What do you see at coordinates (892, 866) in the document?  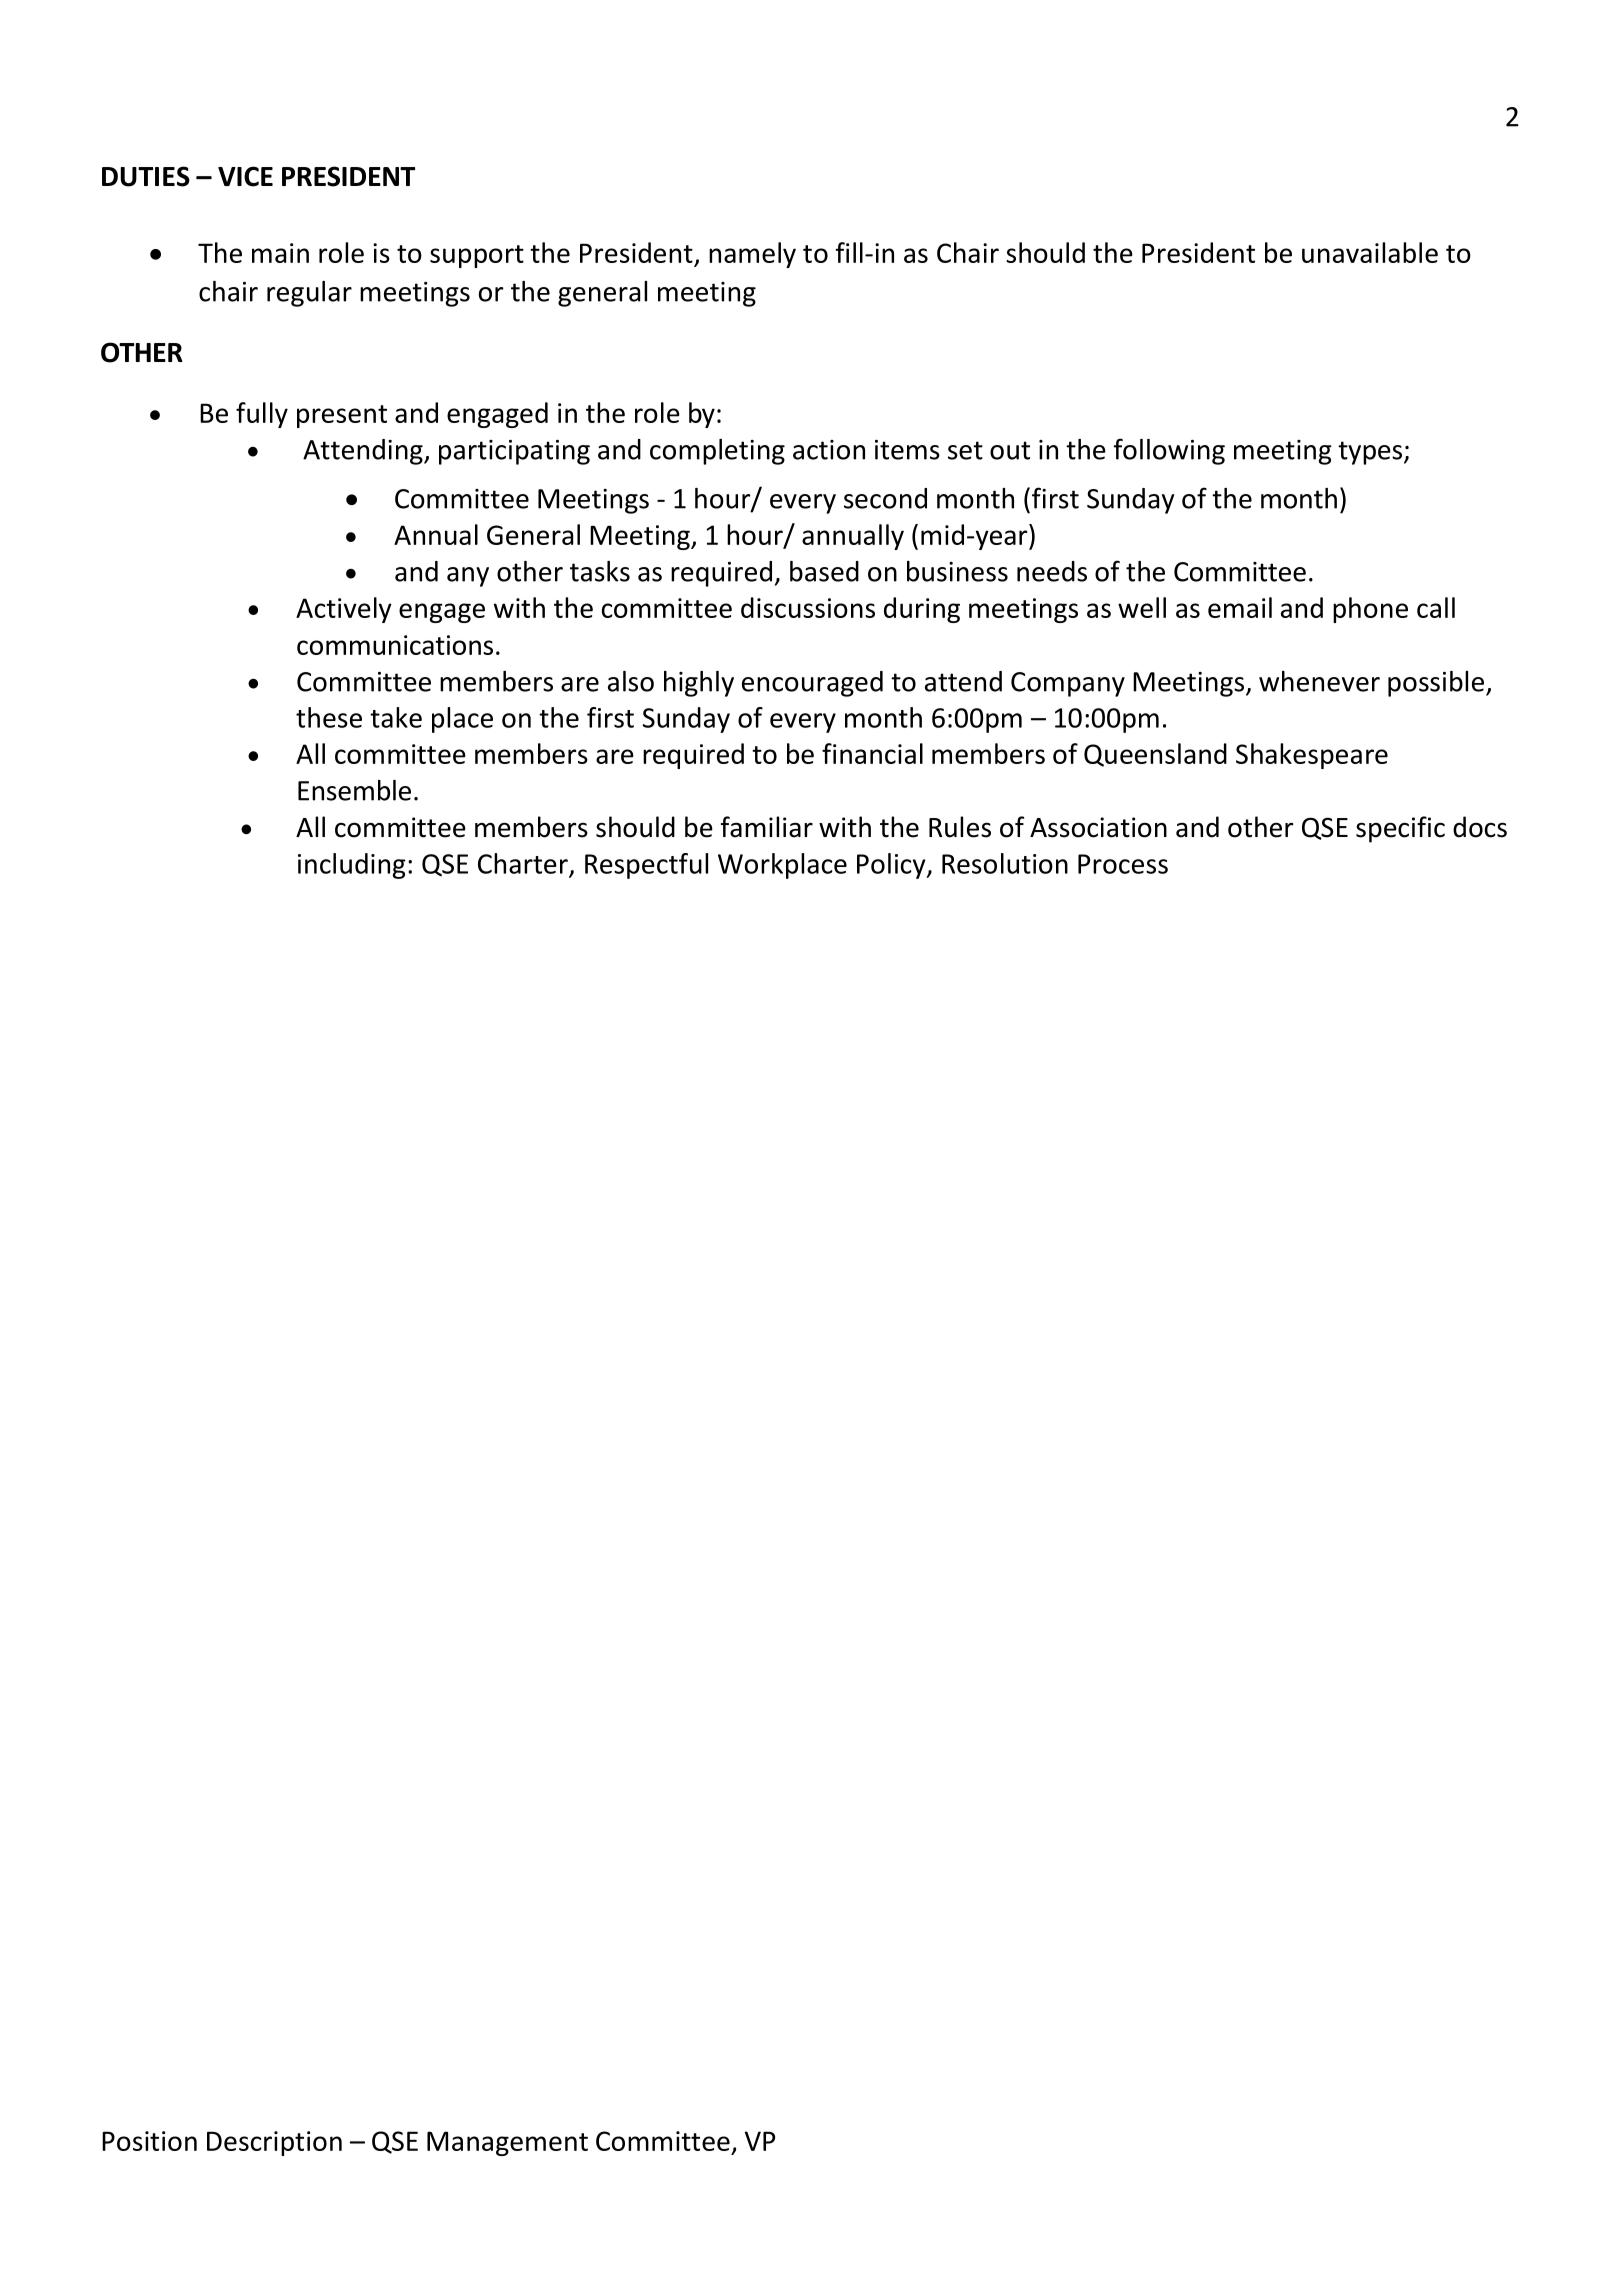 I see `Policy` at bounding box center [892, 866].
